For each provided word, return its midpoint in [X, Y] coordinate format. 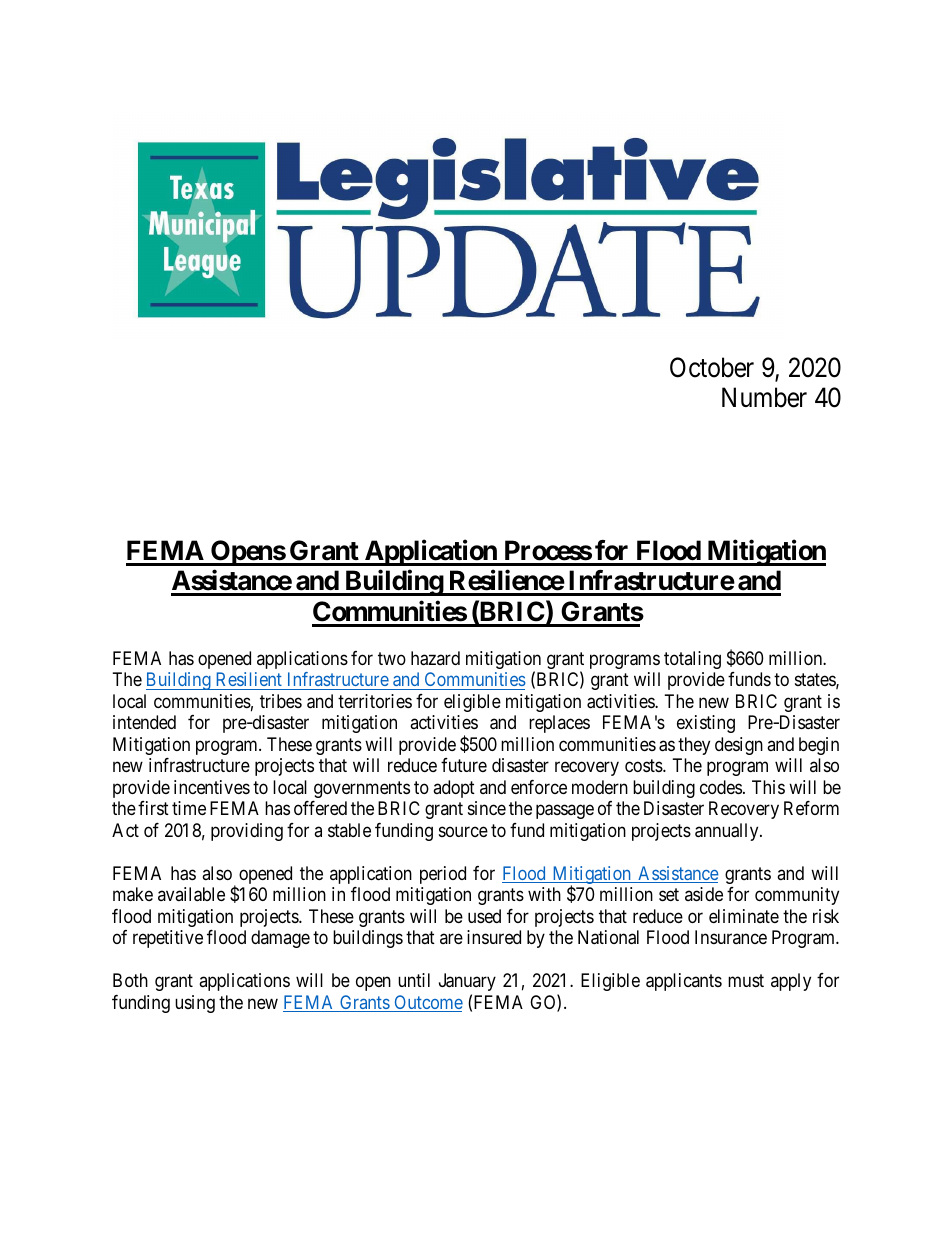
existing [706, 724]
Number [764, 397]
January [467, 982]
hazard [435, 658]
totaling [692, 660]
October [712, 367]
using [195, 1004]
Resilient [249, 679]
